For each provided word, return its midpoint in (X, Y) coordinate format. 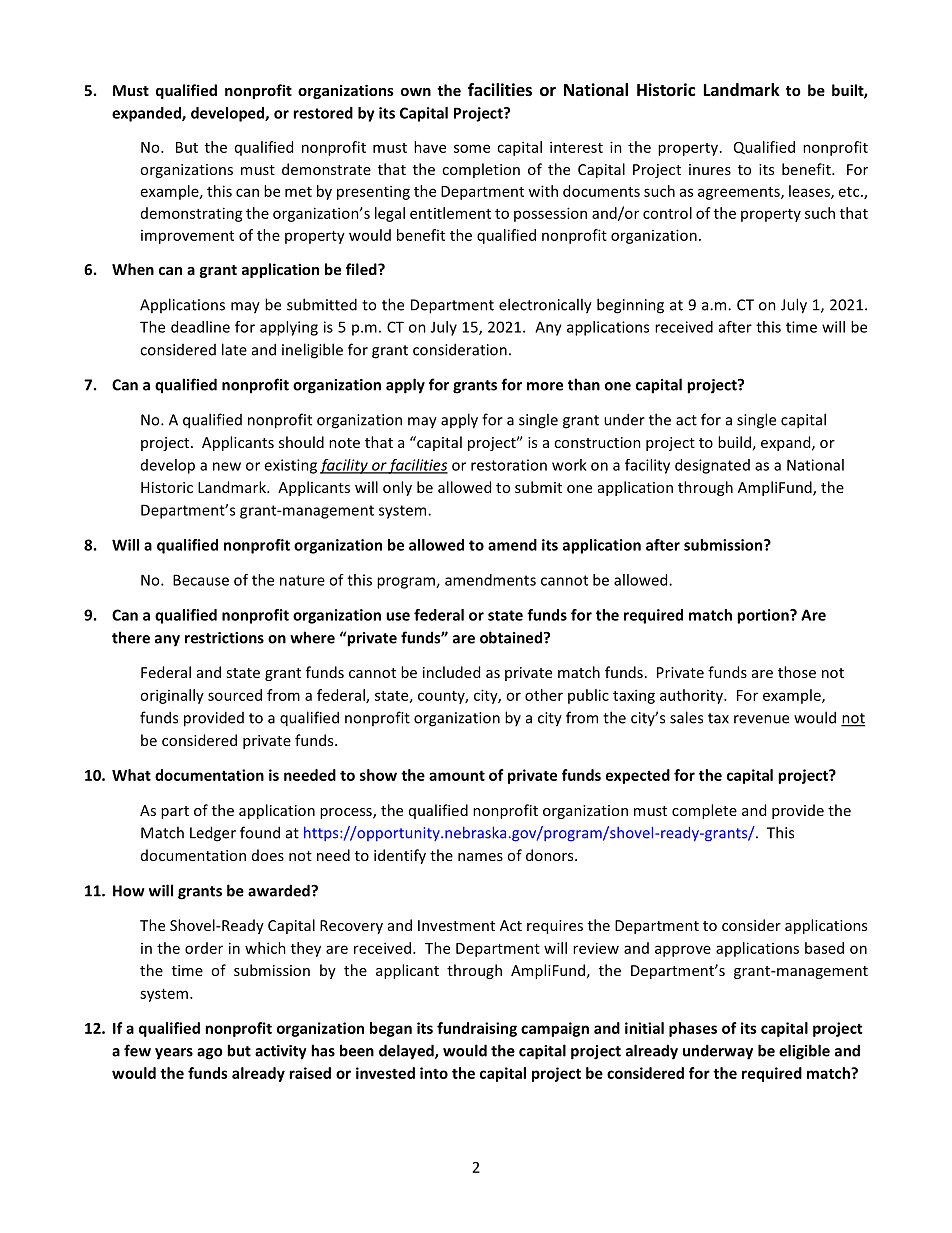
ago (210, 1054)
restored (323, 113)
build (734, 442)
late (234, 349)
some (472, 148)
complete (704, 811)
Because (201, 580)
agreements (740, 193)
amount (457, 775)
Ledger (213, 834)
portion (764, 616)
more (545, 386)
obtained (512, 637)
